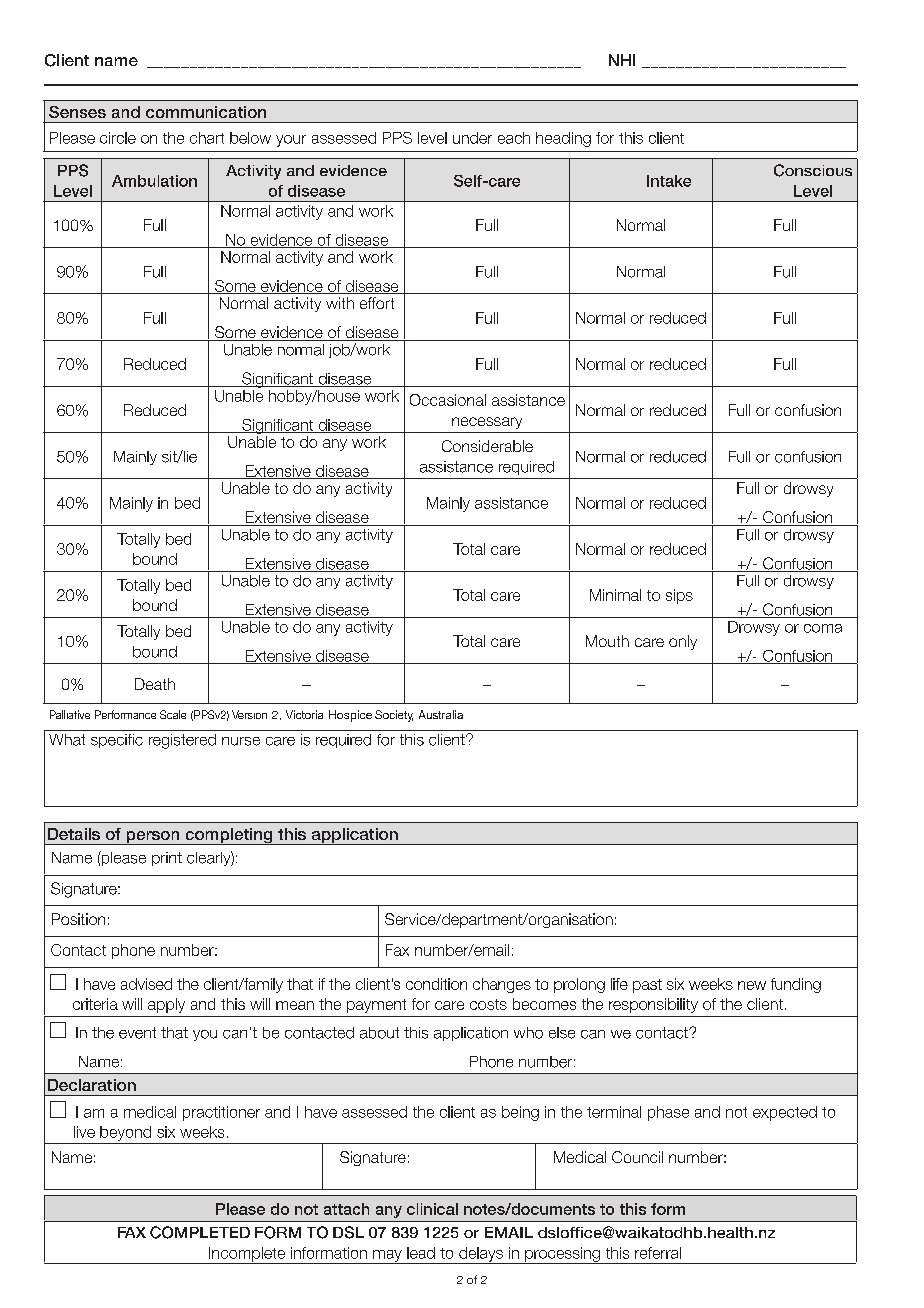 The image size is (924, 1308). What do you see at coordinates (622, 60) in the image?
I see `NHI` at bounding box center [622, 60].
